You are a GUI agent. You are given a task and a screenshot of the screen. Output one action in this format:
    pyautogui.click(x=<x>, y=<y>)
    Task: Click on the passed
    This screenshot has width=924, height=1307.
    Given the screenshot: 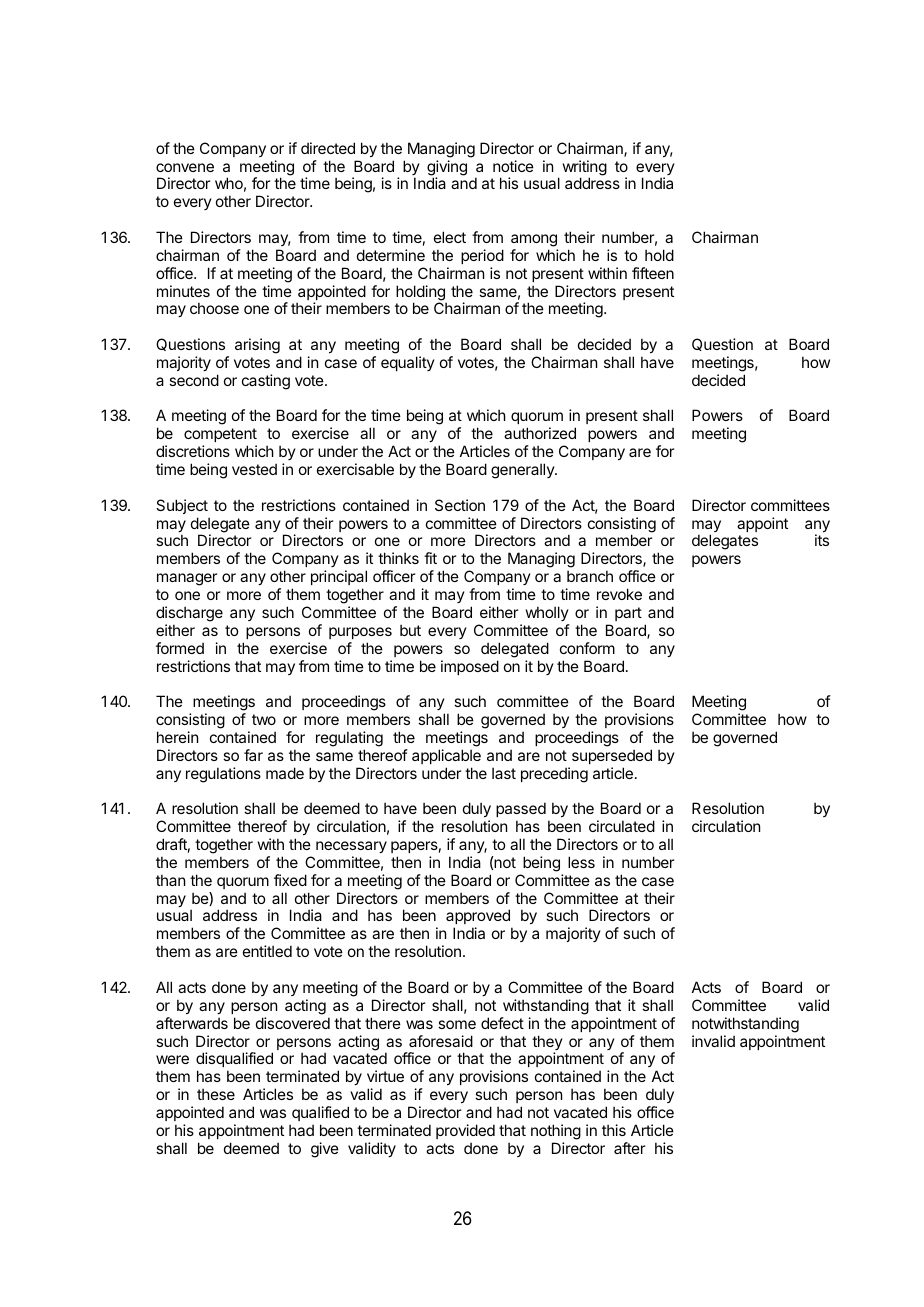 What is the action you would take?
    pyautogui.click(x=521, y=811)
